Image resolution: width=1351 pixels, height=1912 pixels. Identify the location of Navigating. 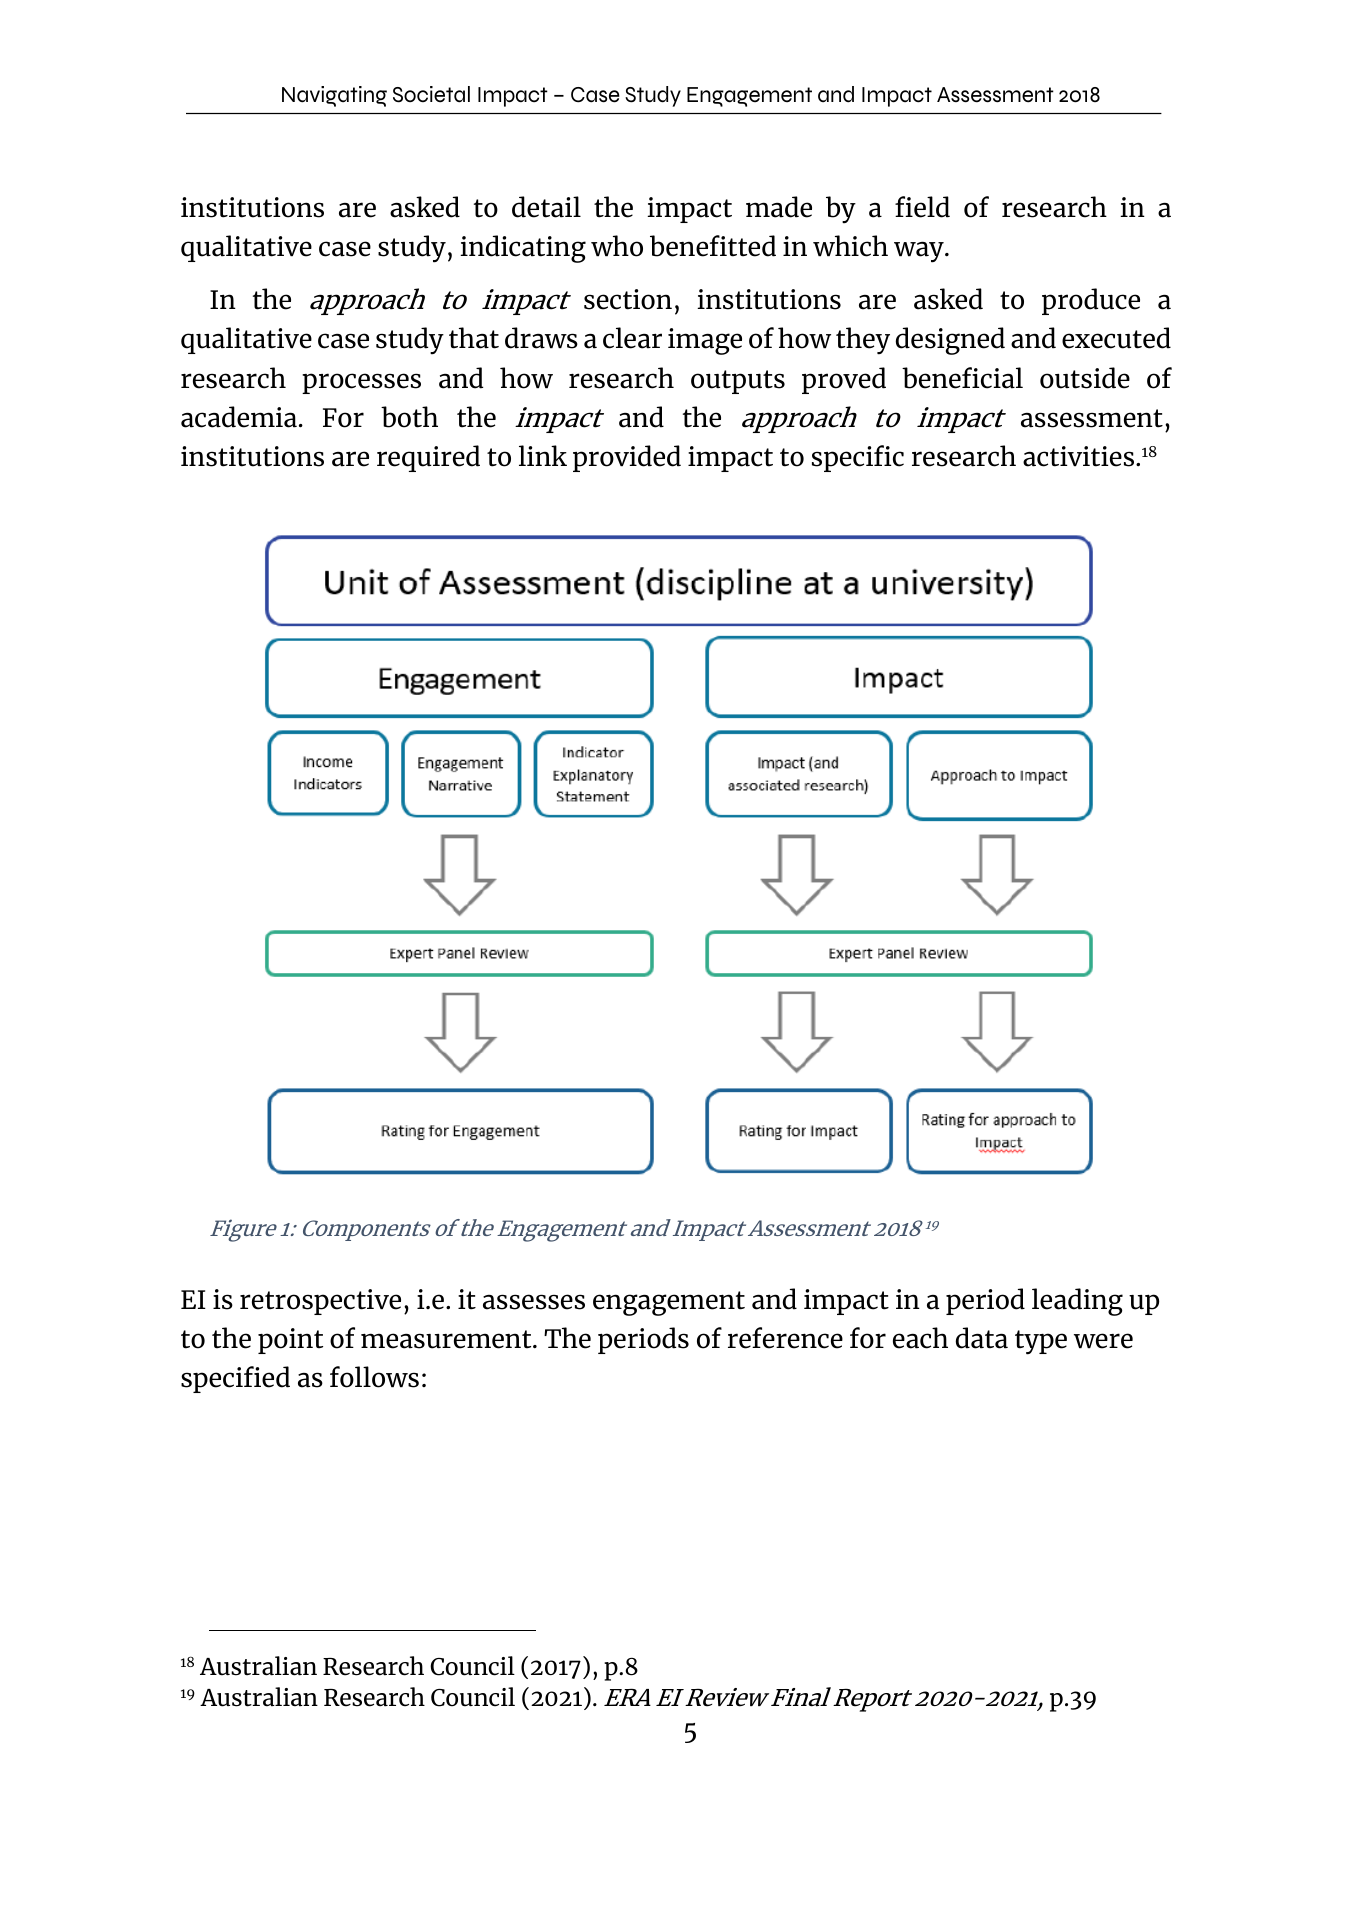
(334, 96).
